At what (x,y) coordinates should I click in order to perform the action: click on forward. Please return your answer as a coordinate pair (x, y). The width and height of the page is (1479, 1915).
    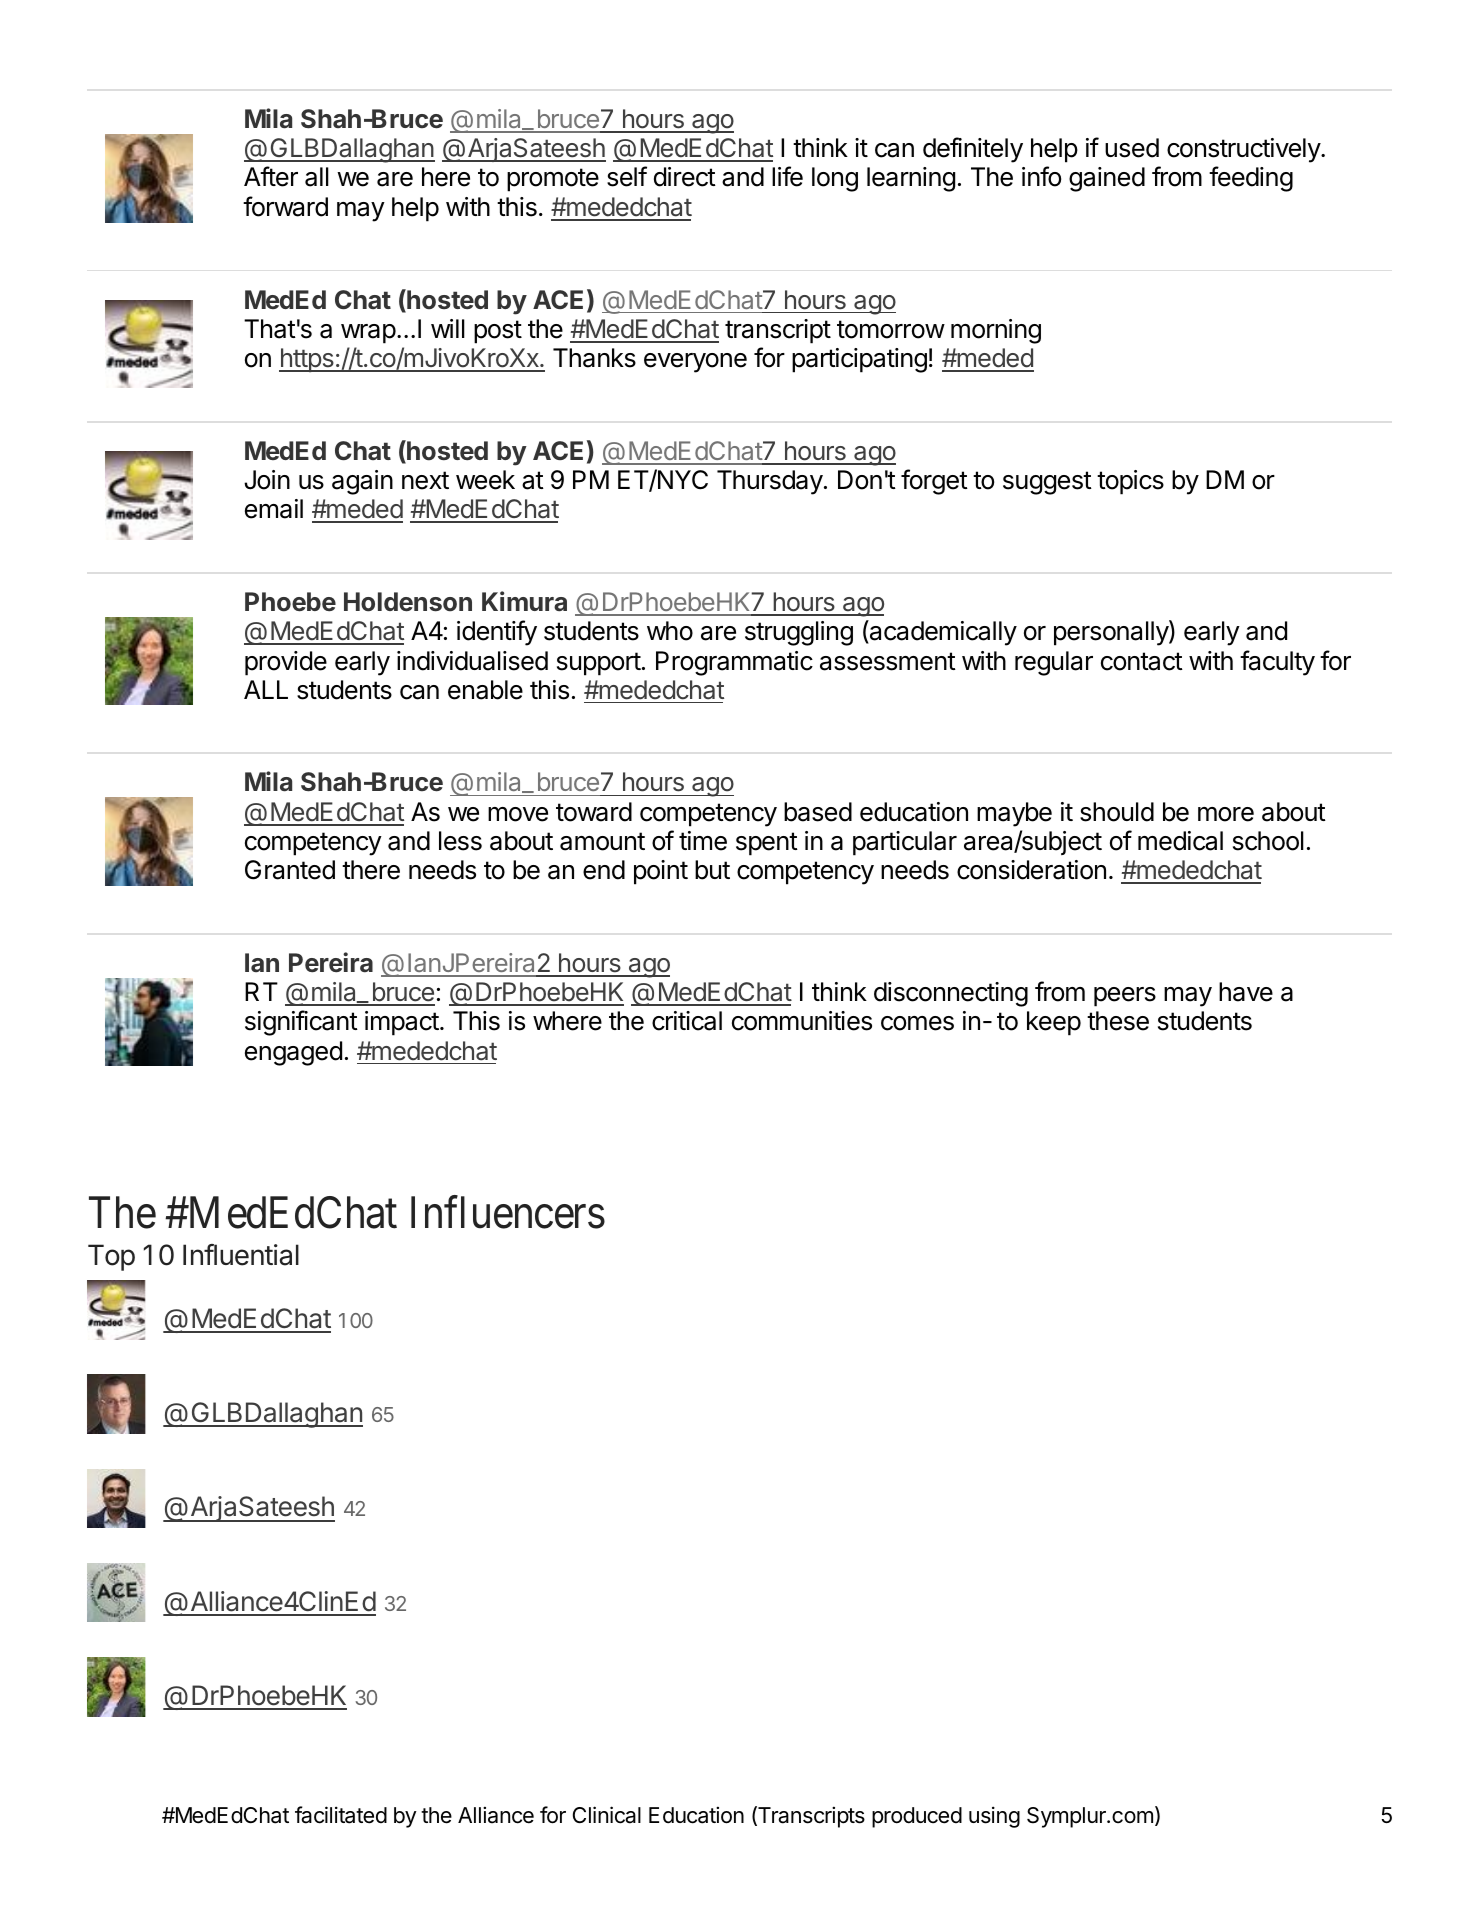
    Looking at the image, I should click on (285, 206).
